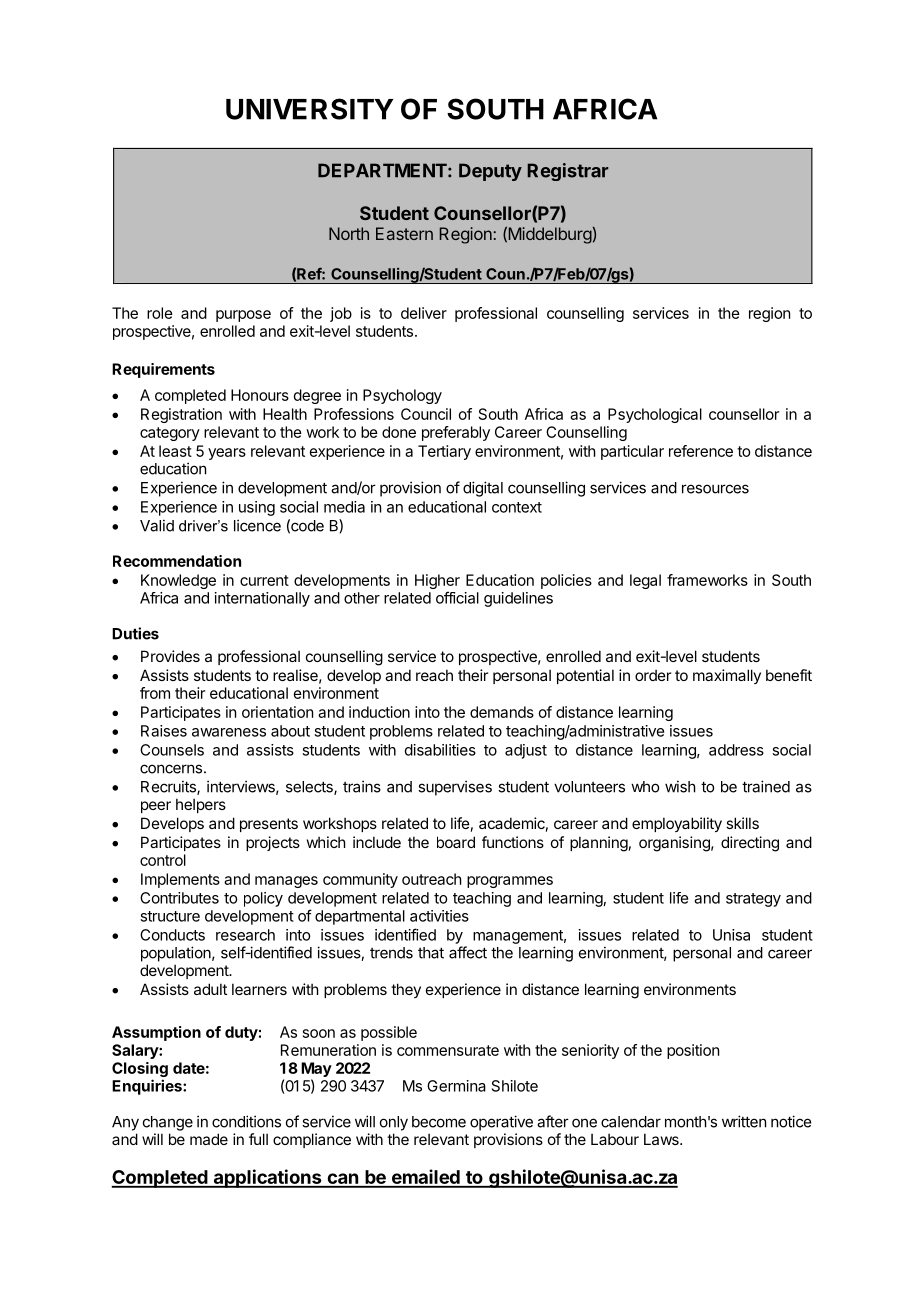 The image size is (924, 1308). What do you see at coordinates (567, 172) in the screenshot?
I see `Registrar` at bounding box center [567, 172].
